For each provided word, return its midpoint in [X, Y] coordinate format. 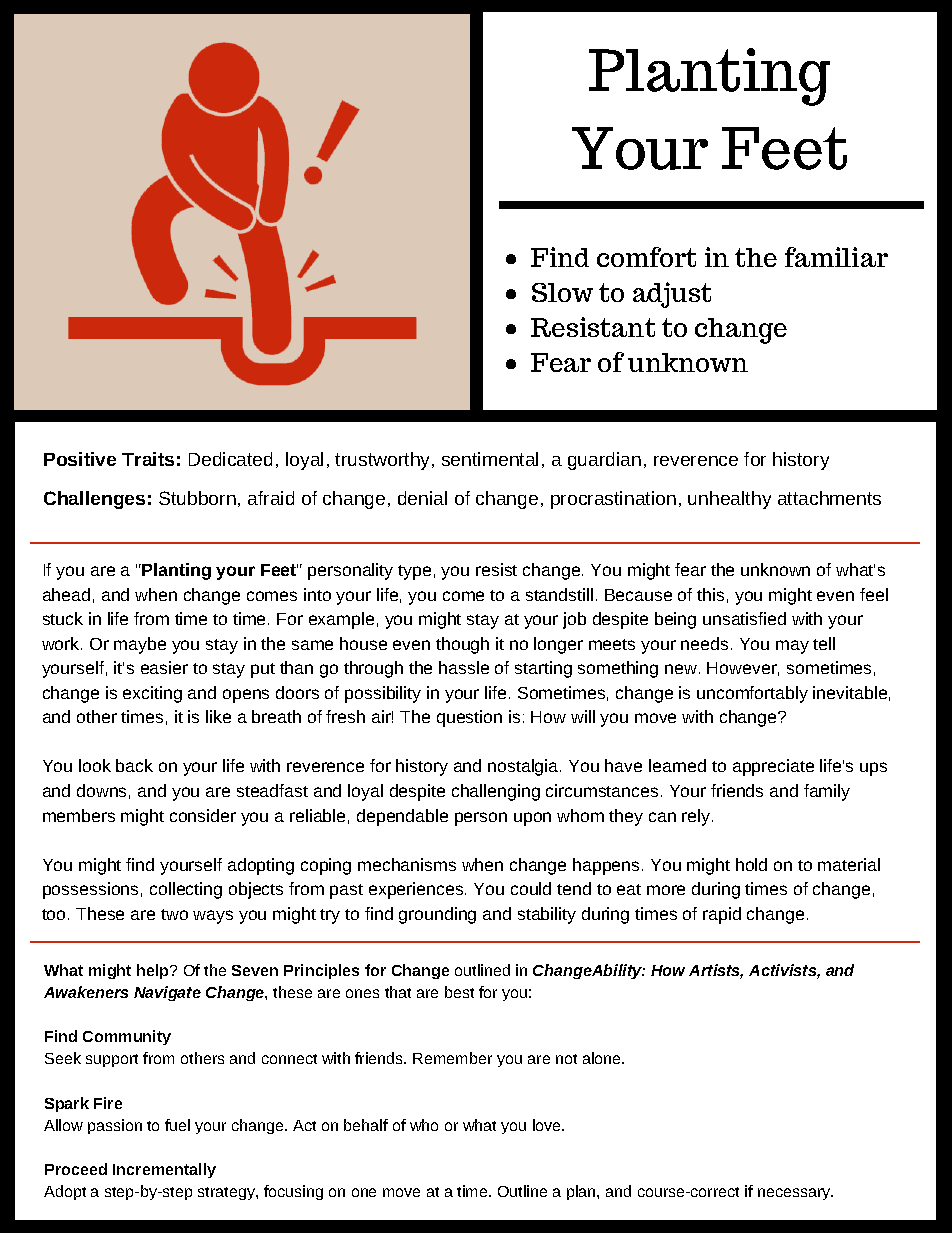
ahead [66, 594]
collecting [186, 890]
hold [751, 864]
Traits [148, 459]
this [710, 594]
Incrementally [164, 1170]
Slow [562, 292]
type [414, 572]
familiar [836, 257]
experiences [417, 890]
